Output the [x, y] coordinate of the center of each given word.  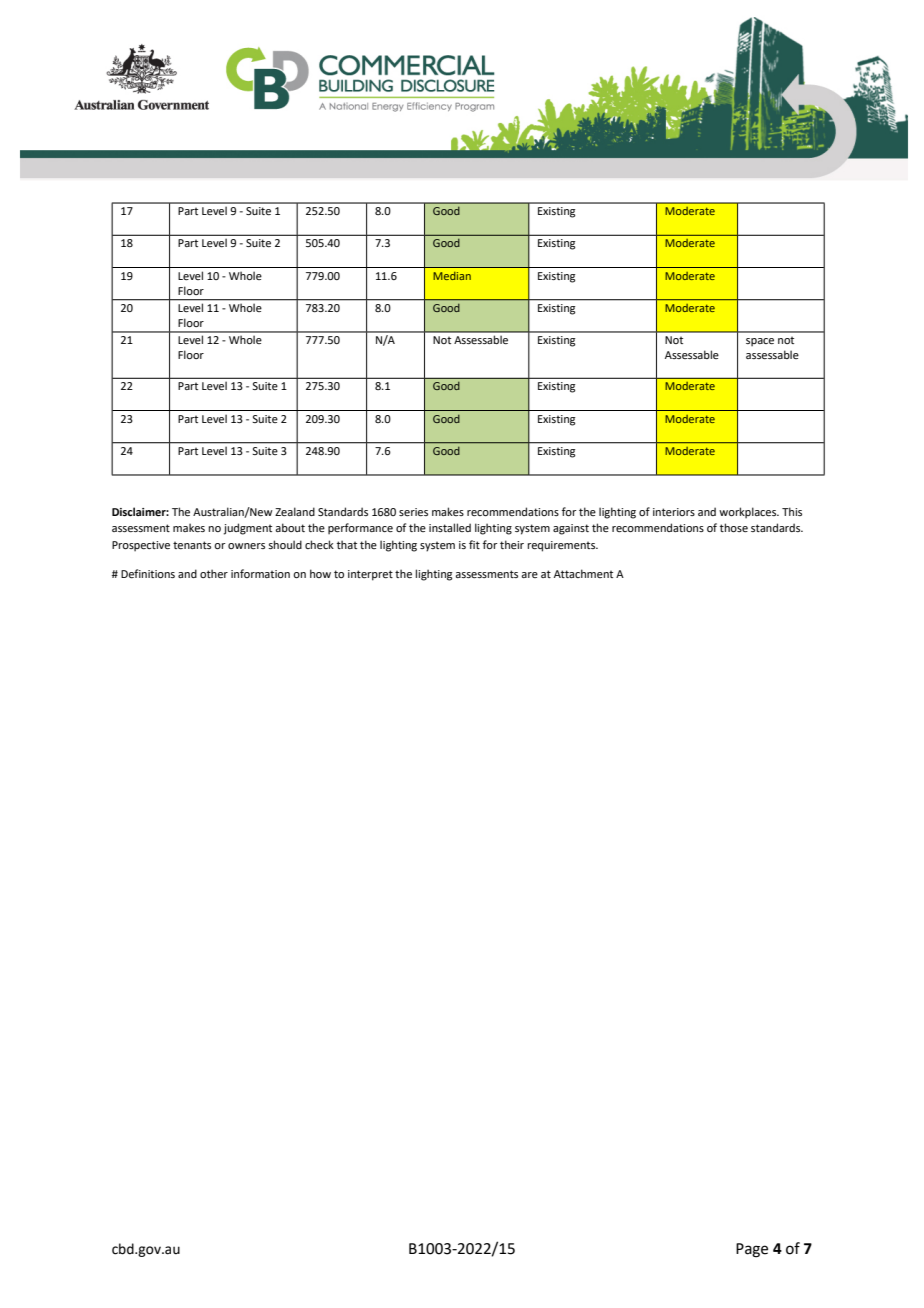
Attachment [583, 573]
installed [450, 527]
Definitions [148, 573]
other [214, 573]
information [260, 573]
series [413, 512]
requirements [562, 546]
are [529, 575]
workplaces [749, 513]
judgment [248, 529]
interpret [370, 575]
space [760, 342]
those [734, 527]
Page [752, 1250]
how [320, 573]
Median [452, 276]
